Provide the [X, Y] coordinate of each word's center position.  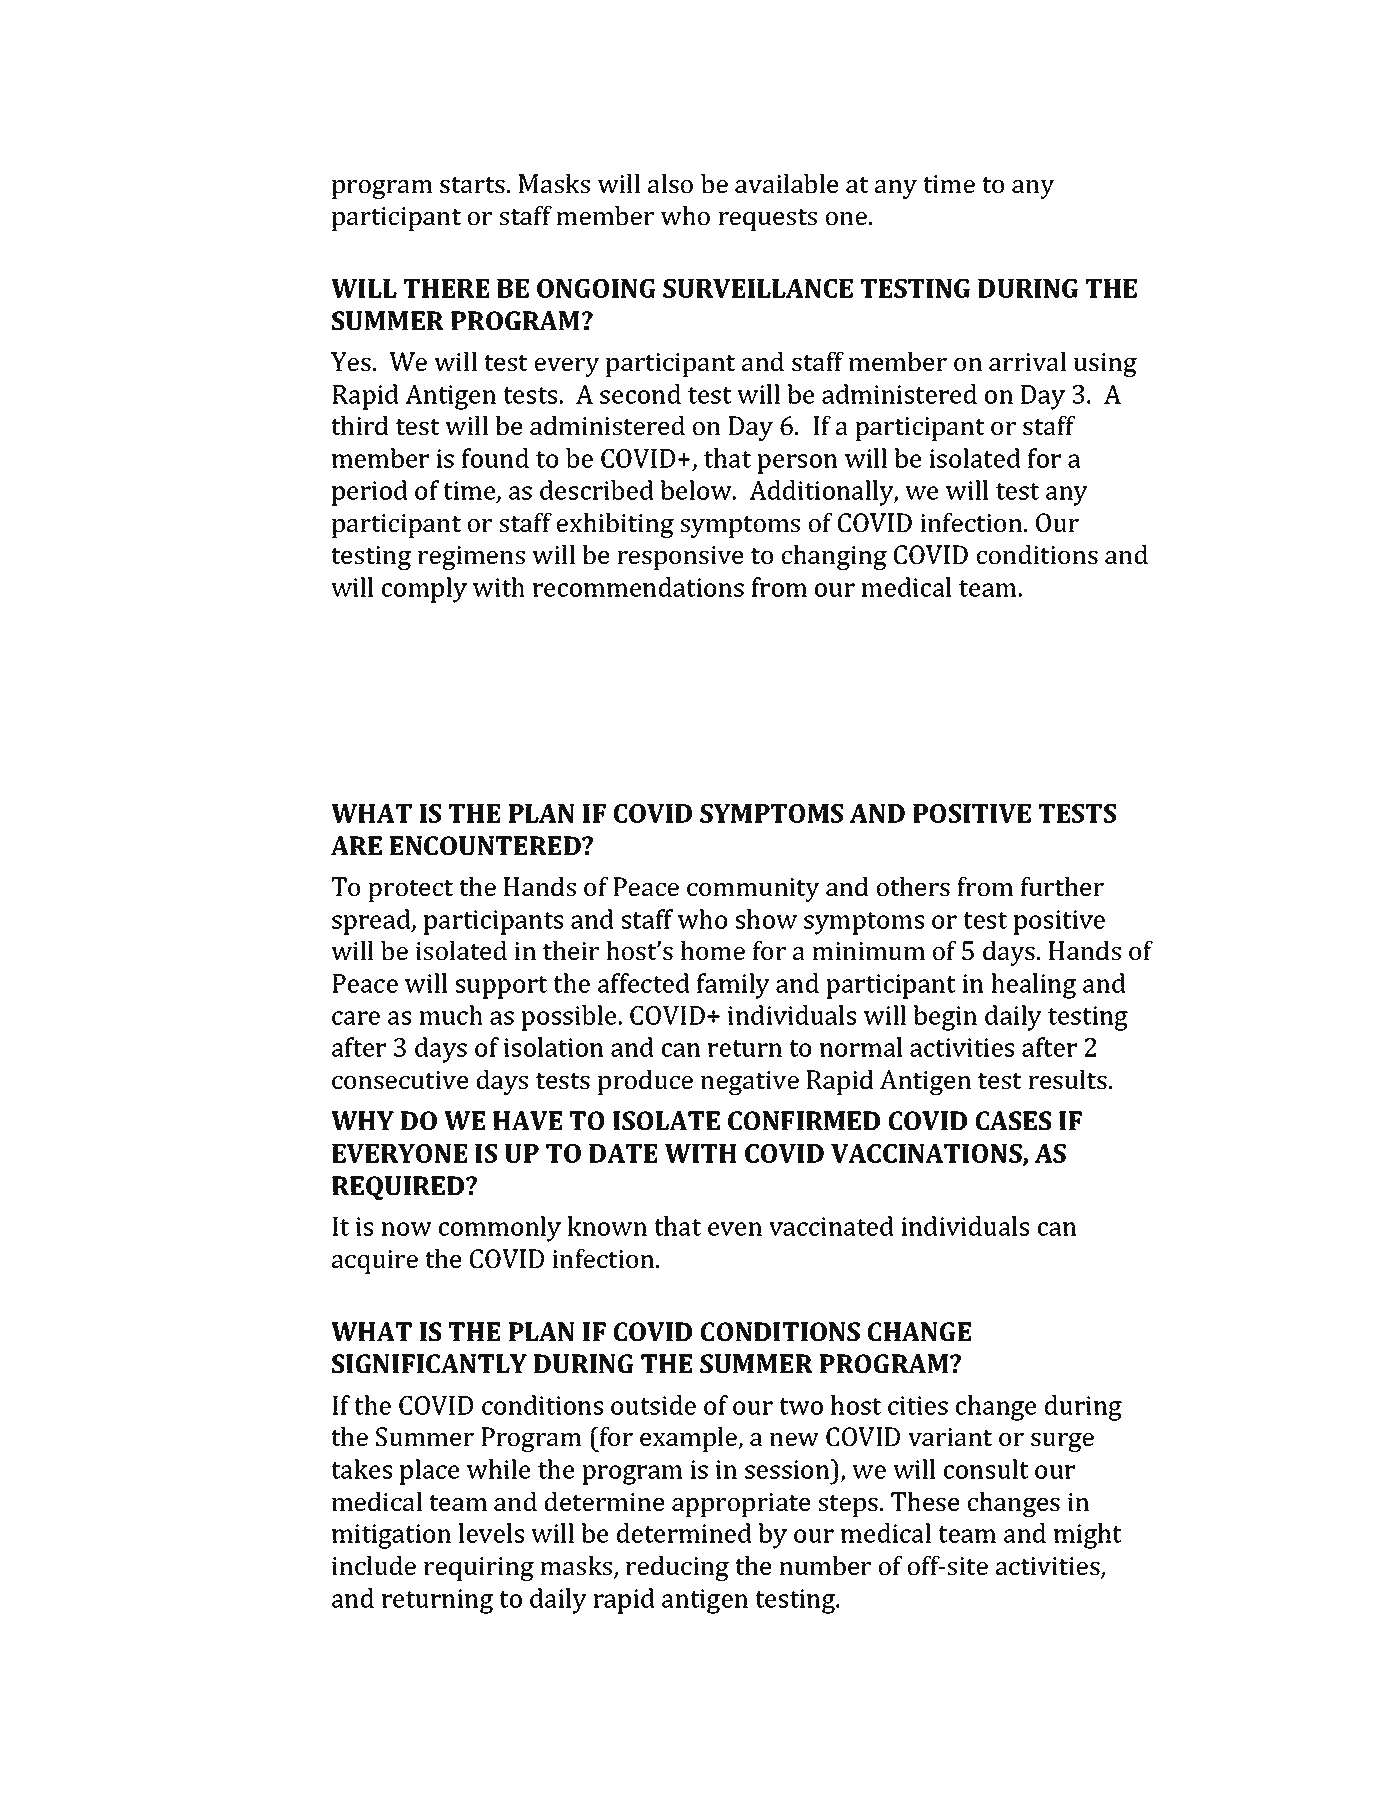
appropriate [741, 1505]
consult [986, 1469]
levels [491, 1533]
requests [767, 220]
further [1062, 886]
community [753, 890]
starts [472, 185]
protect [410, 891]
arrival [1027, 361]
